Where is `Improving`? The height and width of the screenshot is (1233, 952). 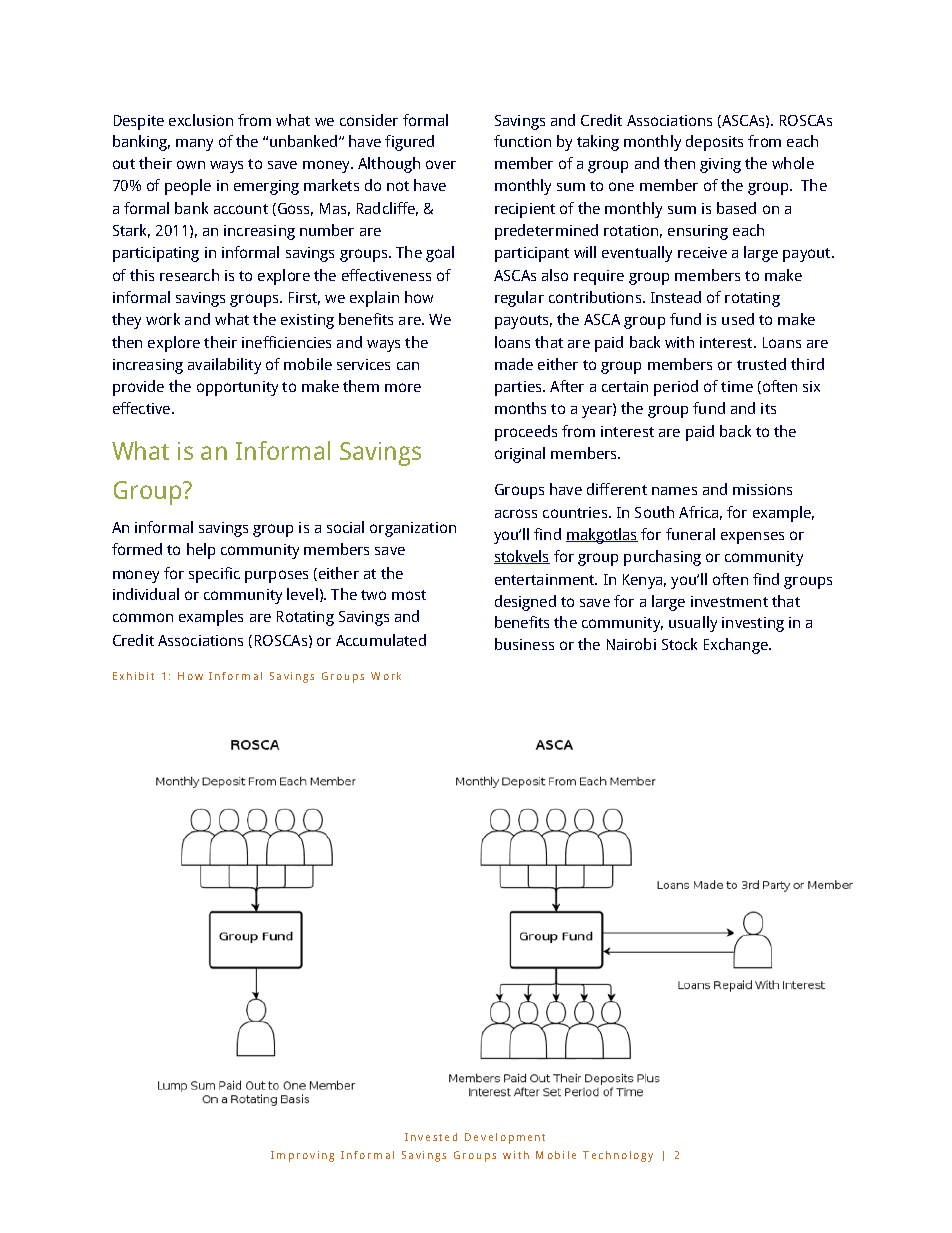 Improving is located at coordinates (302, 1156).
